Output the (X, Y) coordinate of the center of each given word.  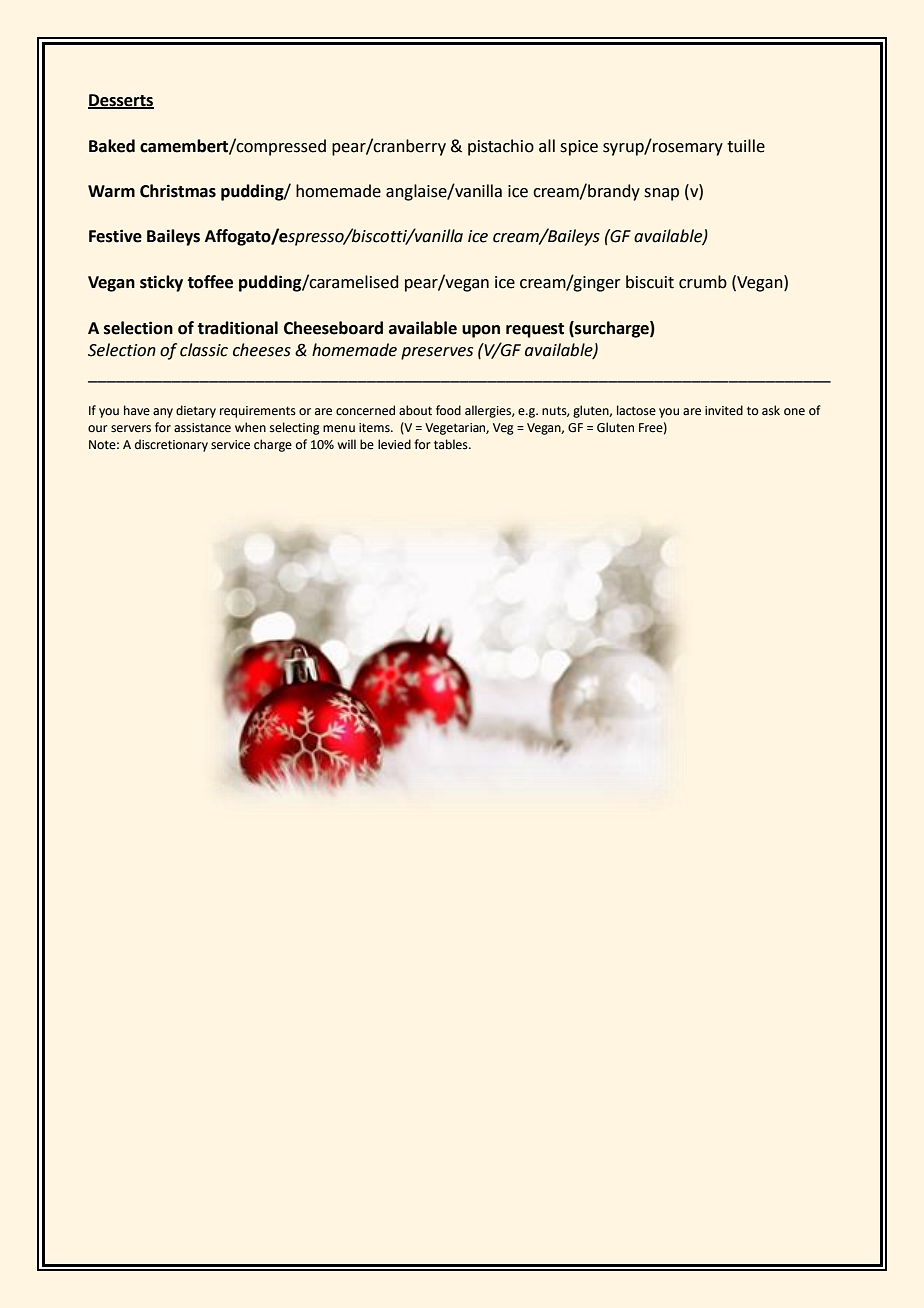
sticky (161, 283)
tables (452, 444)
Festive (115, 236)
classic (204, 350)
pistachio (501, 147)
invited (724, 410)
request (535, 330)
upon (481, 331)
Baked (112, 146)
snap (661, 194)
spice (579, 148)
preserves (437, 353)
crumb (703, 282)
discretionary (171, 445)
